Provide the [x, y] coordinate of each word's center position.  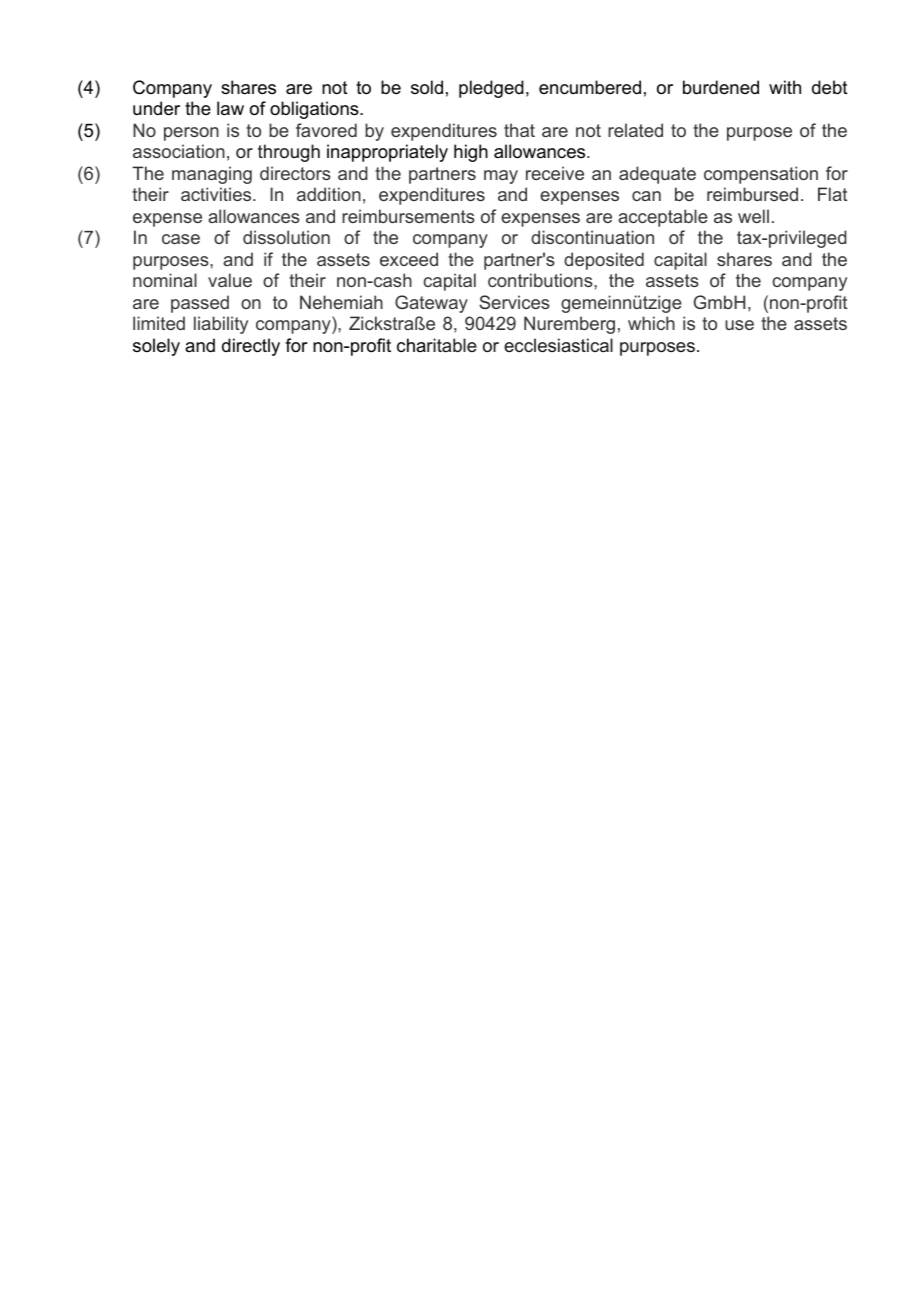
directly [251, 347]
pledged [491, 89]
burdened [721, 87]
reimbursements [408, 216]
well [753, 216]
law [230, 108]
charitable [437, 345]
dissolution [286, 237]
